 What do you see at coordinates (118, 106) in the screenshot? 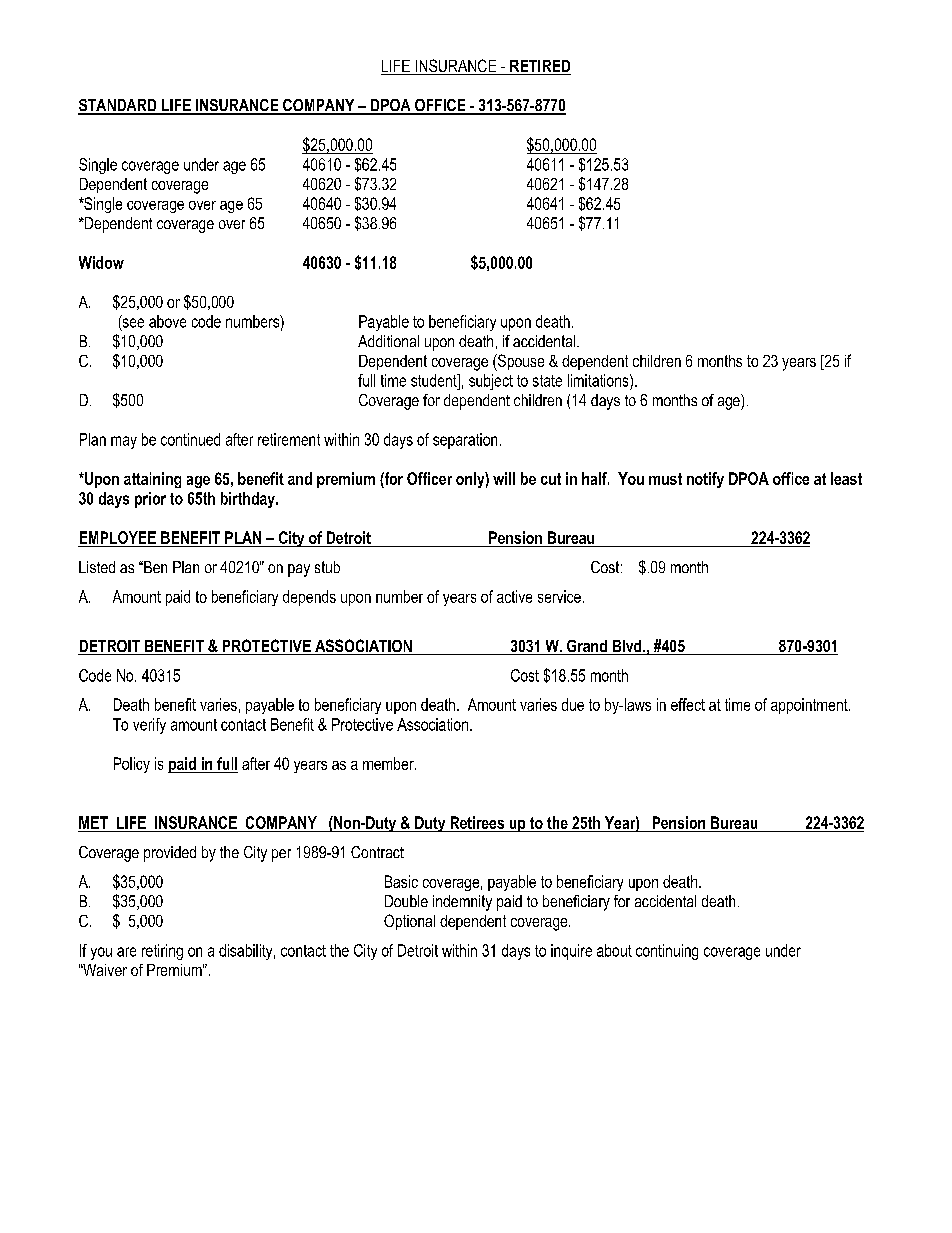
I see `STANDARD` at bounding box center [118, 106].
